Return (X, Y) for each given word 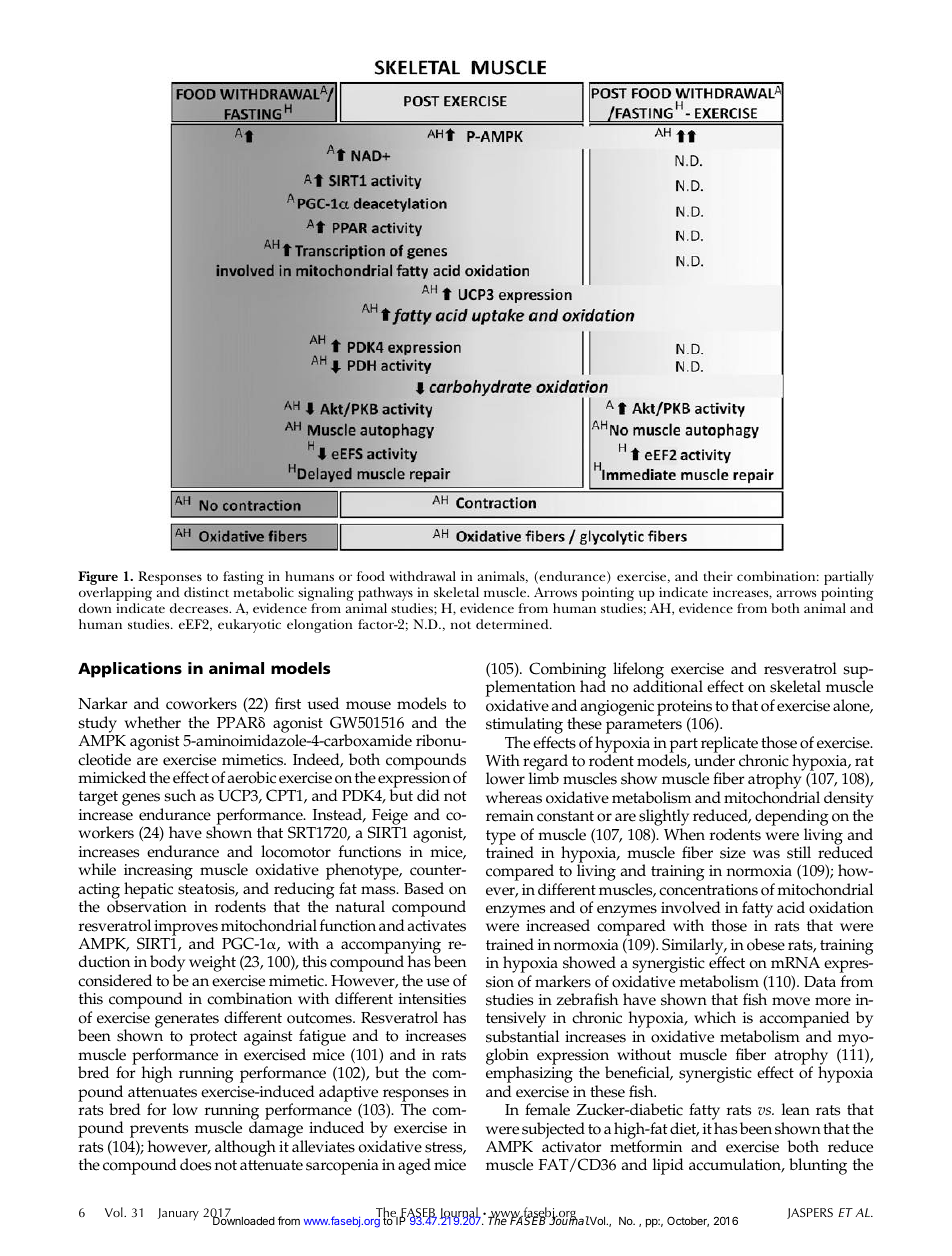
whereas (514, 797)
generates (187, 1020)
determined (513, 624)
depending (792, 819)
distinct (206, 592)
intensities (432, 999)
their (718, 576)
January (178, 1214)
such (180, 795)
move (791, 1001)
